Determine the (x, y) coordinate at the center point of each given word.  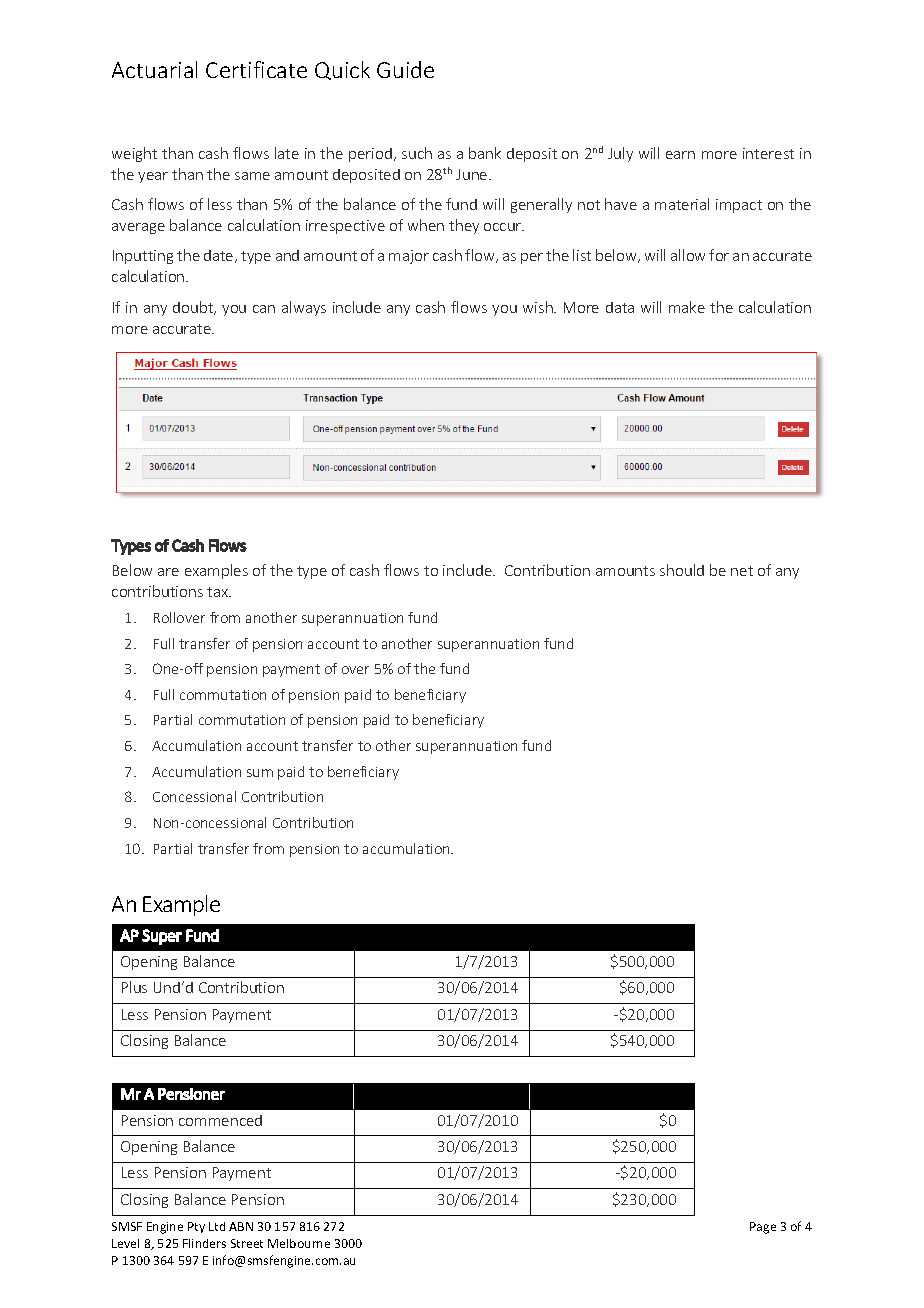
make (687, 307)
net (742, 571)
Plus (134, 987)
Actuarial (154, 69)
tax (218, 592)
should (682, 570)
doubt (194, 308)
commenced (220, 1120)
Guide (405, 69)
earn (680, 155)
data (620, 307)
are (168, 572)
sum (260, 773)
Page (763, 1228)
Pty (196, 1227)
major (409, 257)
